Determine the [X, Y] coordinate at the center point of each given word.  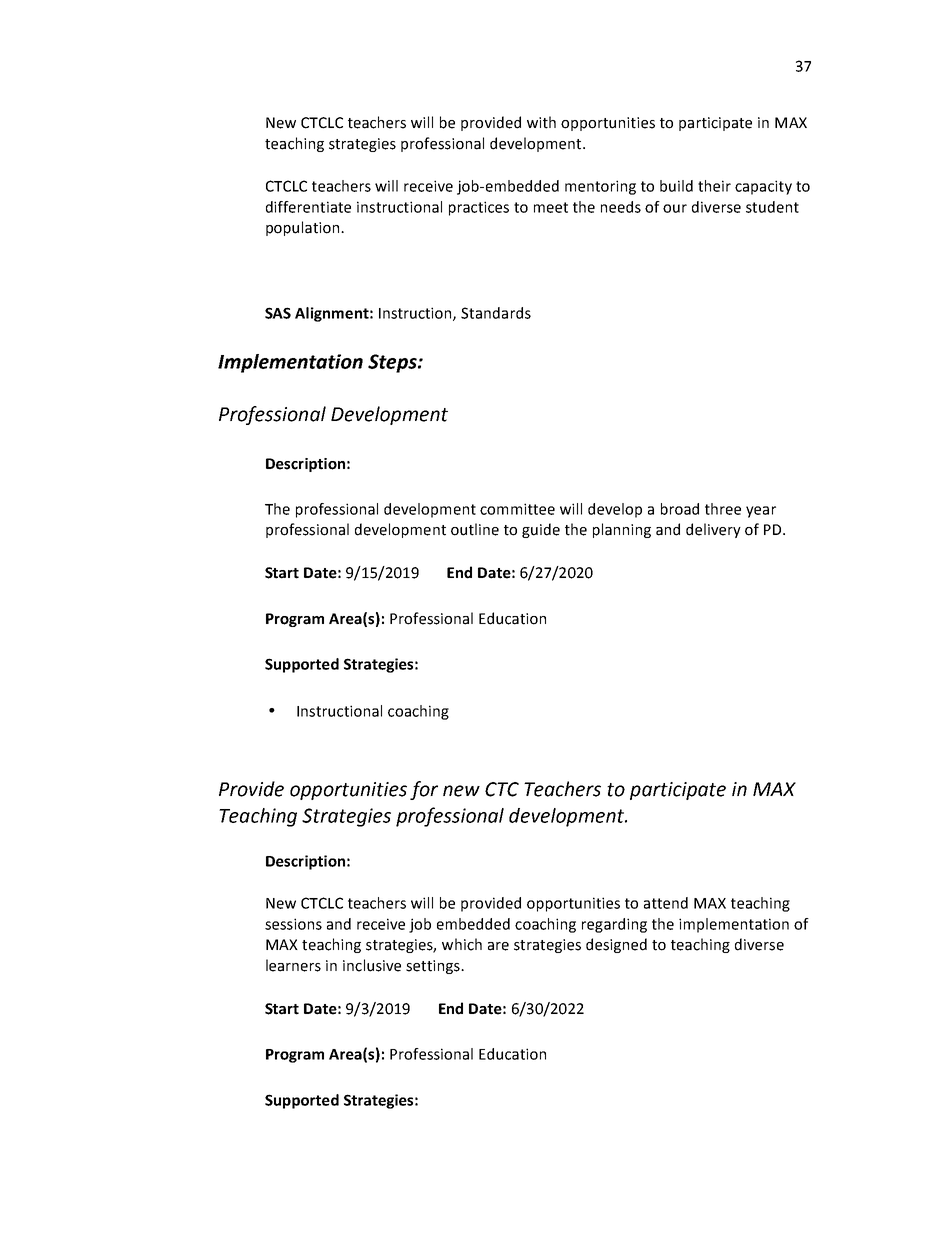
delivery [713, 530]
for [424, 790]
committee [517, 509]
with [541, 122]
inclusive [372, 965]
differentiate [308, 207]
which [462, 944]
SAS [278, 313]
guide [541, 530]
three [723, 509]
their [714, 186]
